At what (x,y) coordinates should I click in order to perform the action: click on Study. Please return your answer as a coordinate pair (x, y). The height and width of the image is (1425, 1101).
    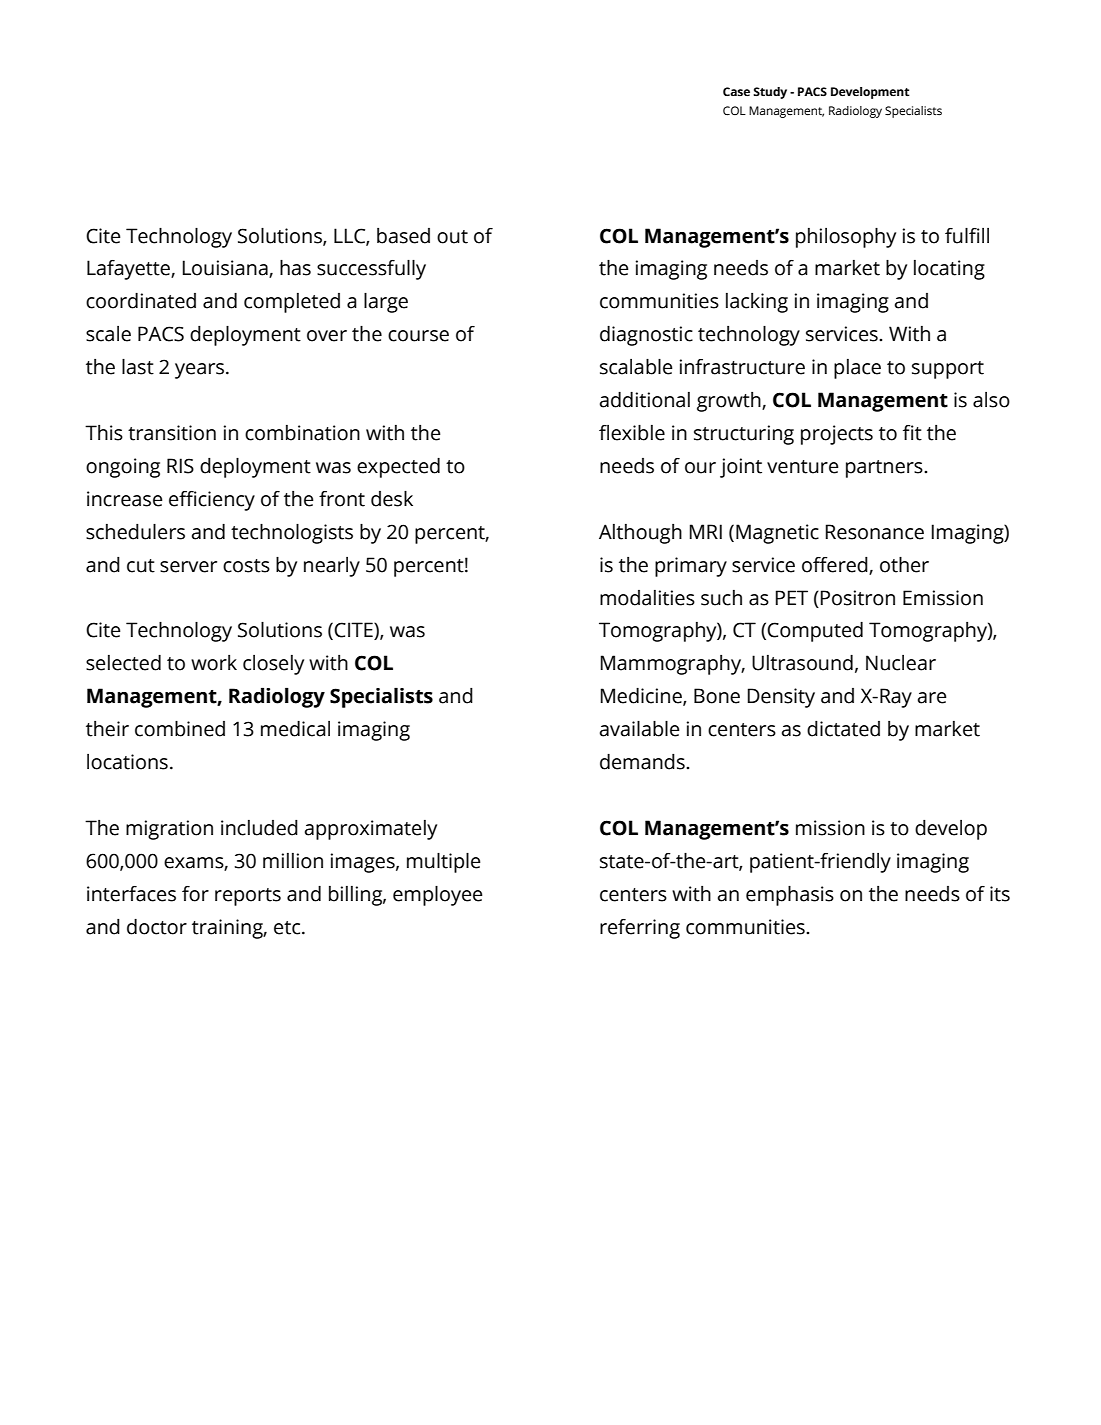
    Looking at the image, I should click on (770, 93).
